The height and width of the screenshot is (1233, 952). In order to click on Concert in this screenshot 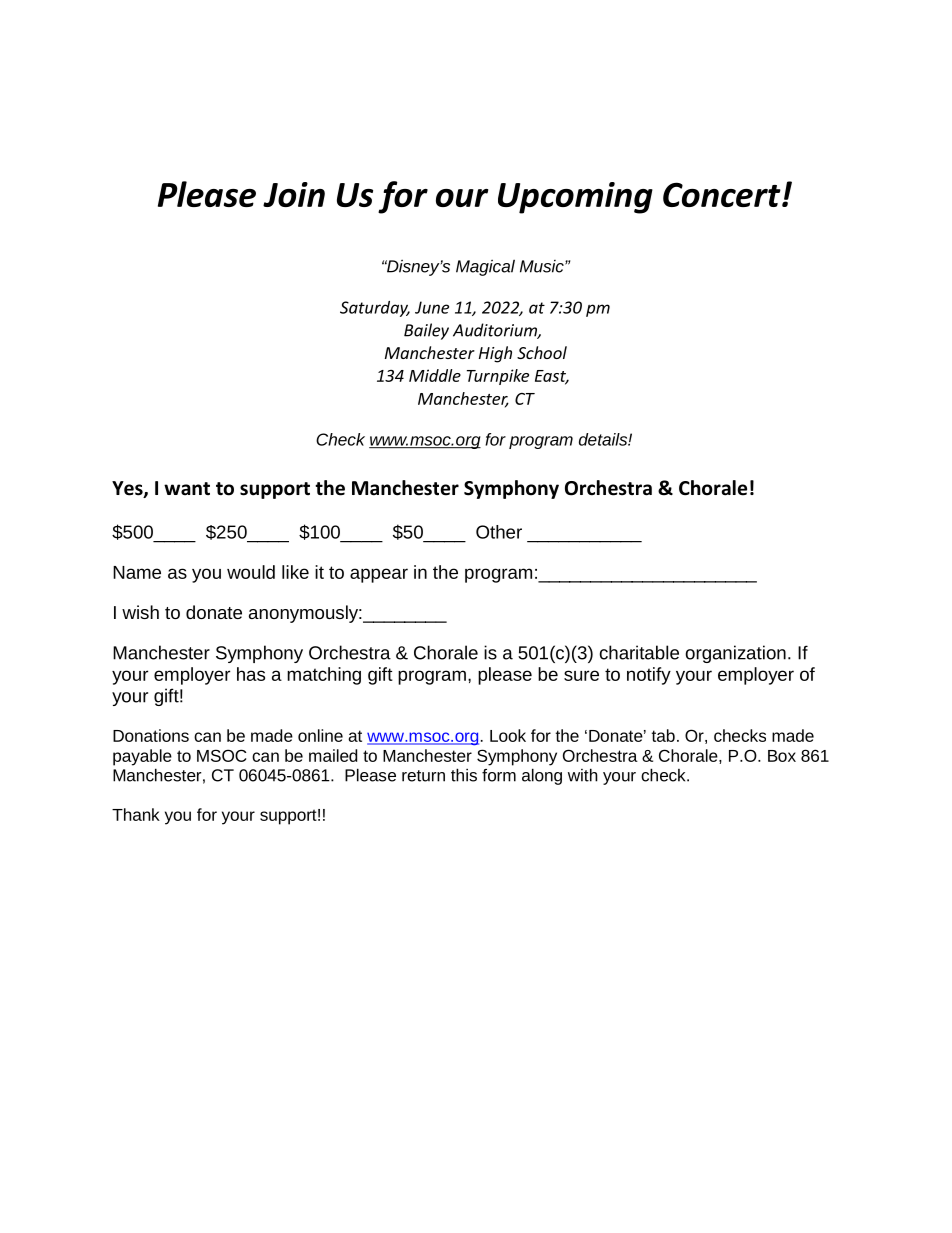, I will do `click(723, 194)`.
